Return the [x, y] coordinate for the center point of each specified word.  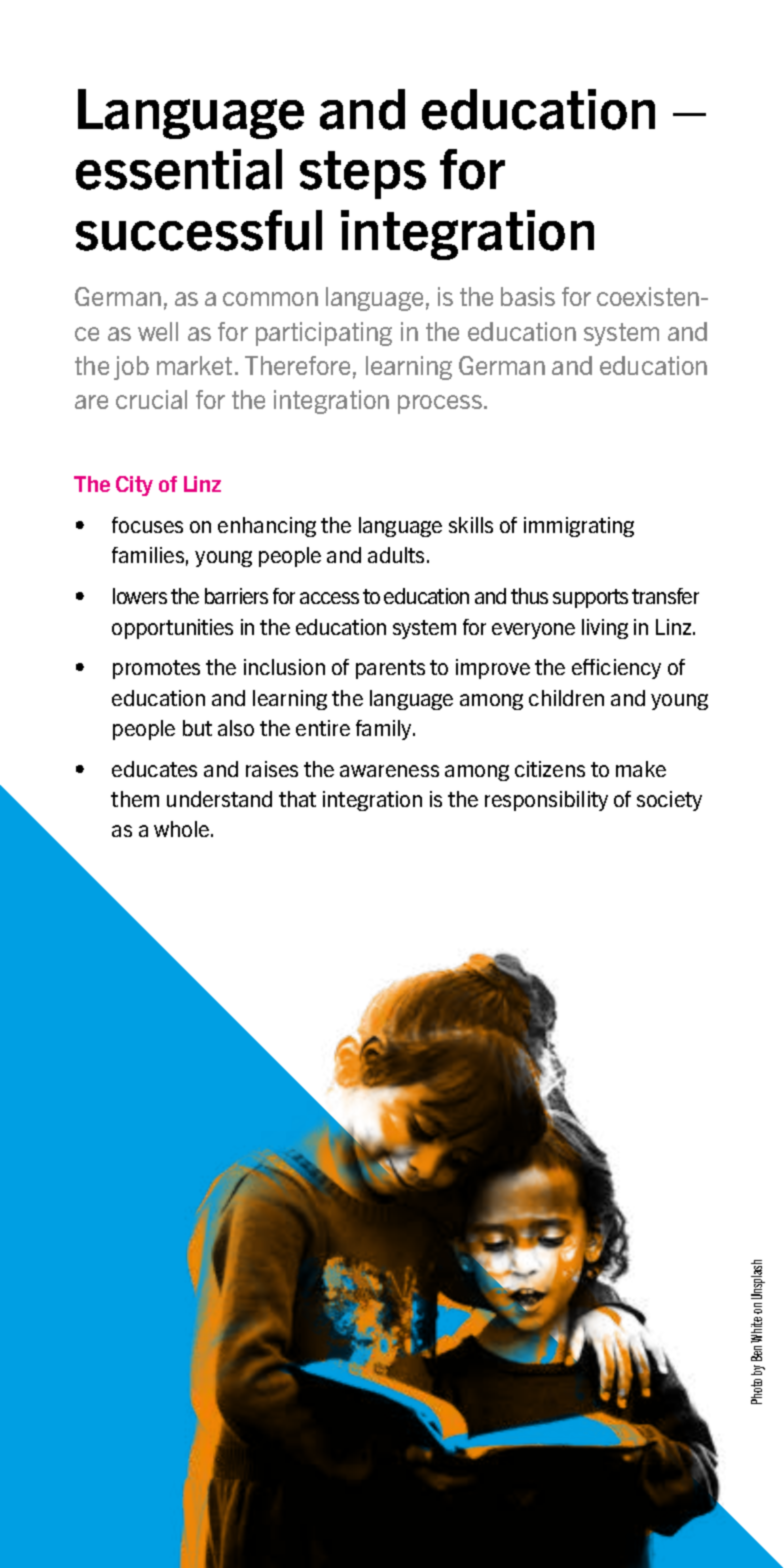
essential [179, 169]
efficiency [616, 669]
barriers [236, 596]
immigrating [579, 527]
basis [528, 296]
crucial [151, 399]
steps [363, 175]
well [158, 331]
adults [398, 555]
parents [390, 669]
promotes [156, 669]
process [440, 404]
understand [219, 799]
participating [324, 334]
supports [590, 598]
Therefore [297, 365]
